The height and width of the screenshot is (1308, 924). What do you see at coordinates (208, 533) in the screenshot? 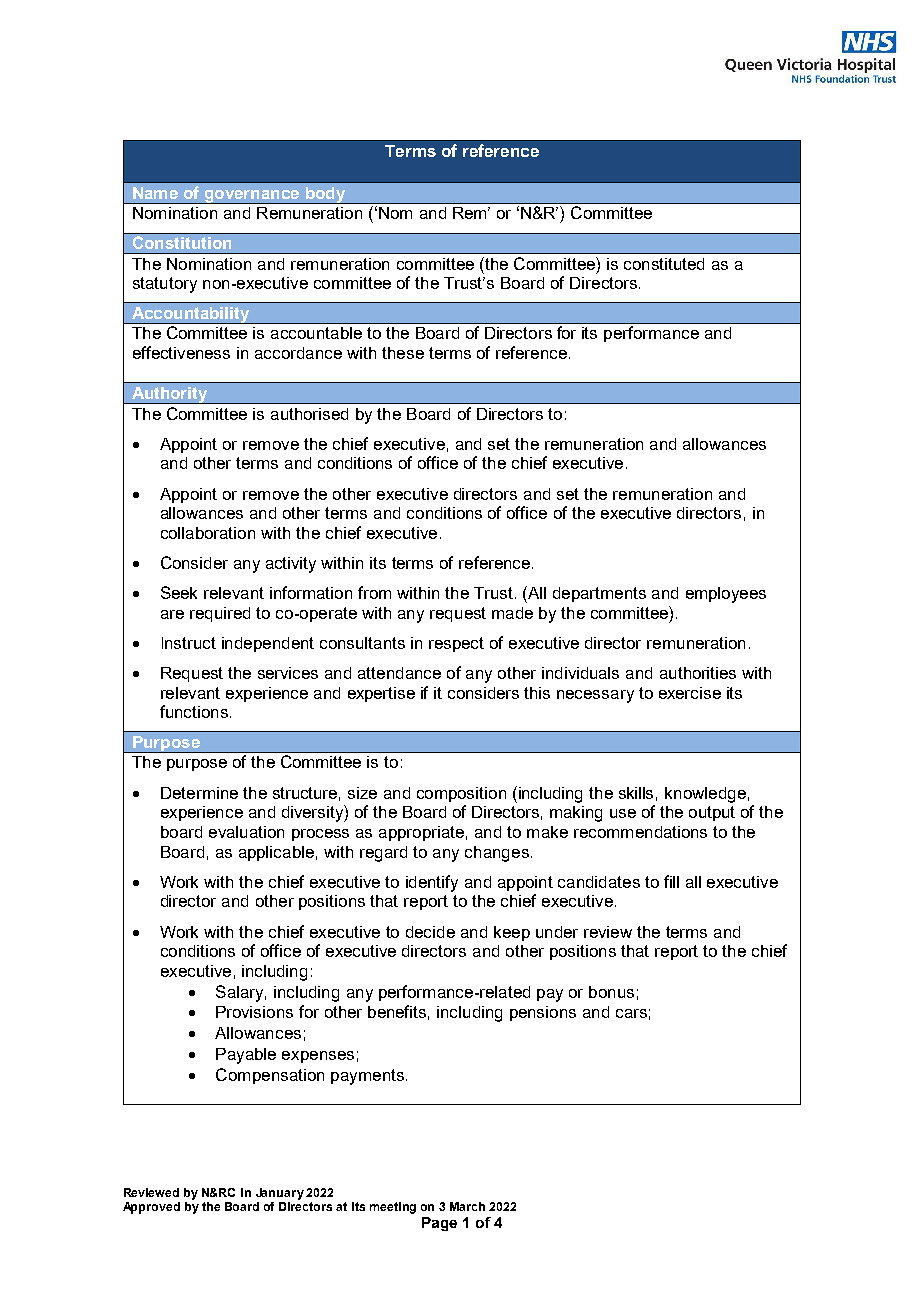
I see `collaboration` at bounding box center [208, 533].
